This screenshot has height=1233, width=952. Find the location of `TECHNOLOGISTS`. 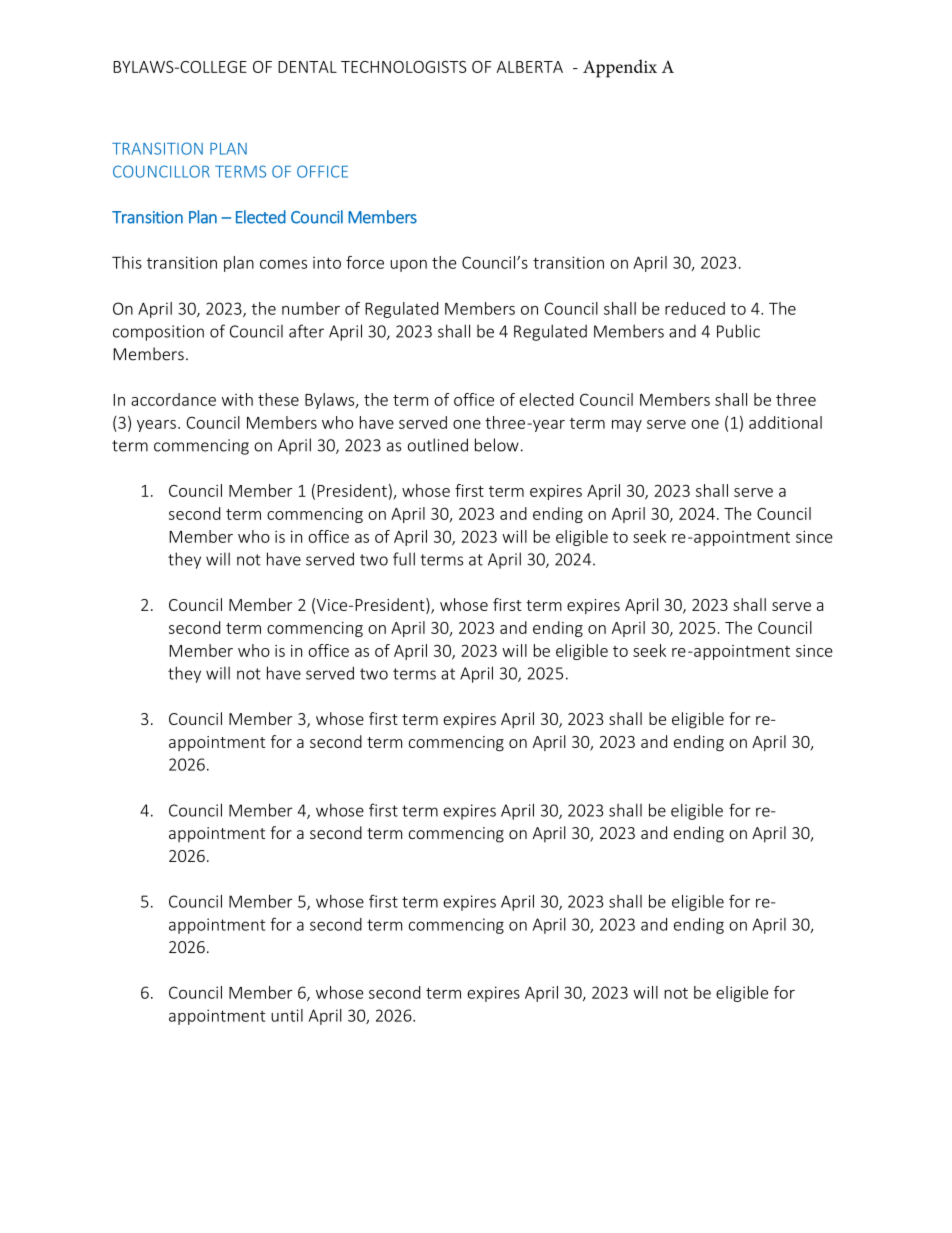

TECHNOLOGISTS is located at coordinates (403, 67).
